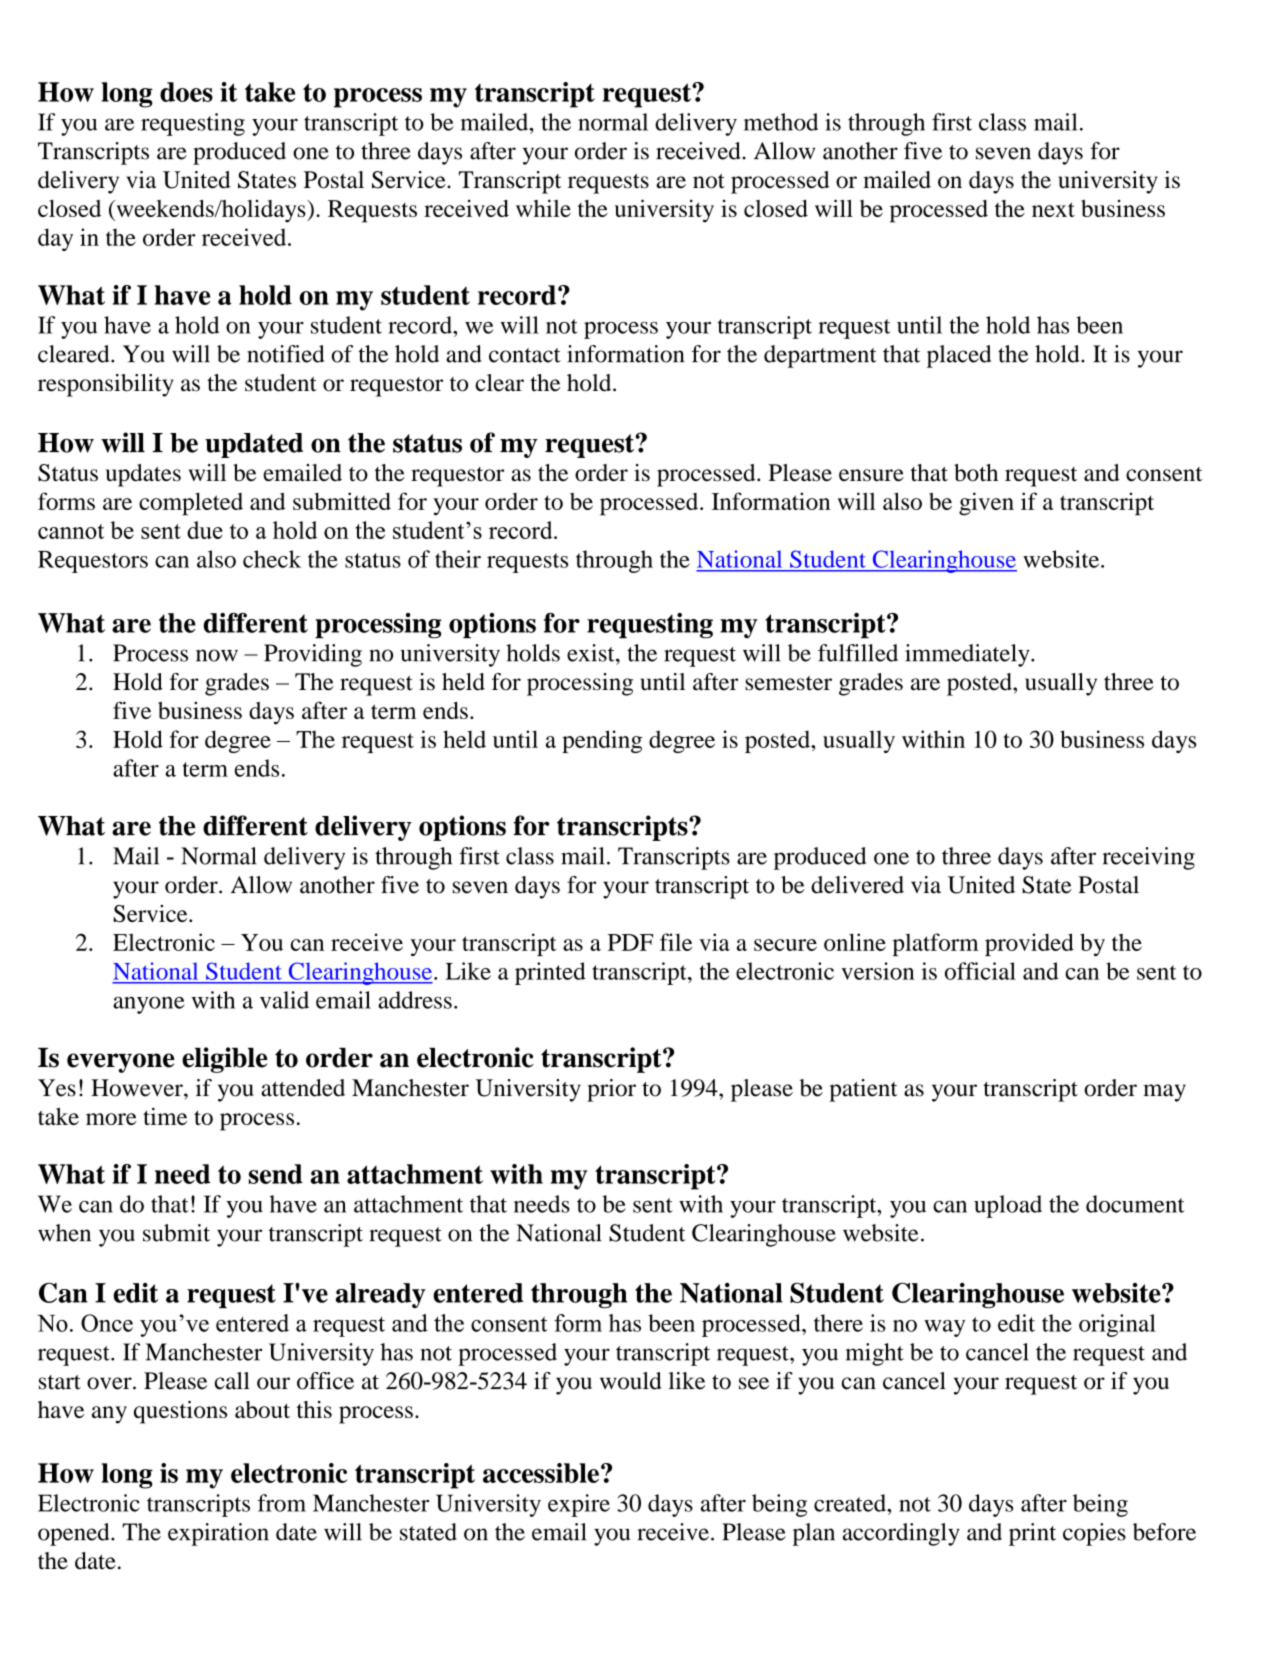 The height and width of the screenshot is (1654, 1278). What do you see at coordinates (579, 1505) in the screenshot?
I see `expire` at bounding box center [579, 1505].
